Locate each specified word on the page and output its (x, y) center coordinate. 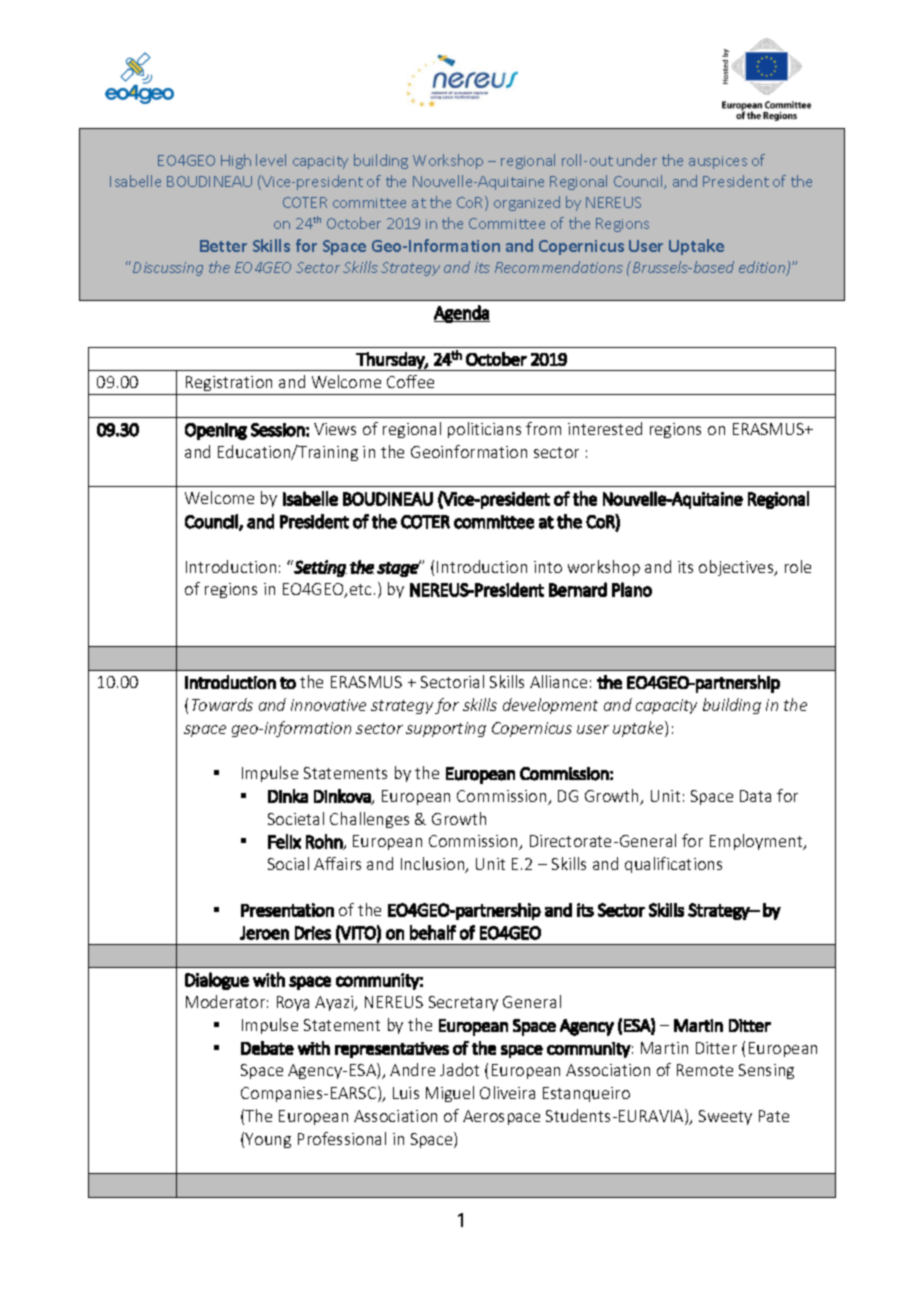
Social (288, 863)
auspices (718, 162)
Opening (216, 431)
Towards (222, 704)
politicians (484, 430)
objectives (737, 568)
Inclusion (434, 865)
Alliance (558, 681)
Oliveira (507, 1092)
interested (605, 428)
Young (268, 1140)
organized (527, 203)
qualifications (673, 865)
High (236, 161)
